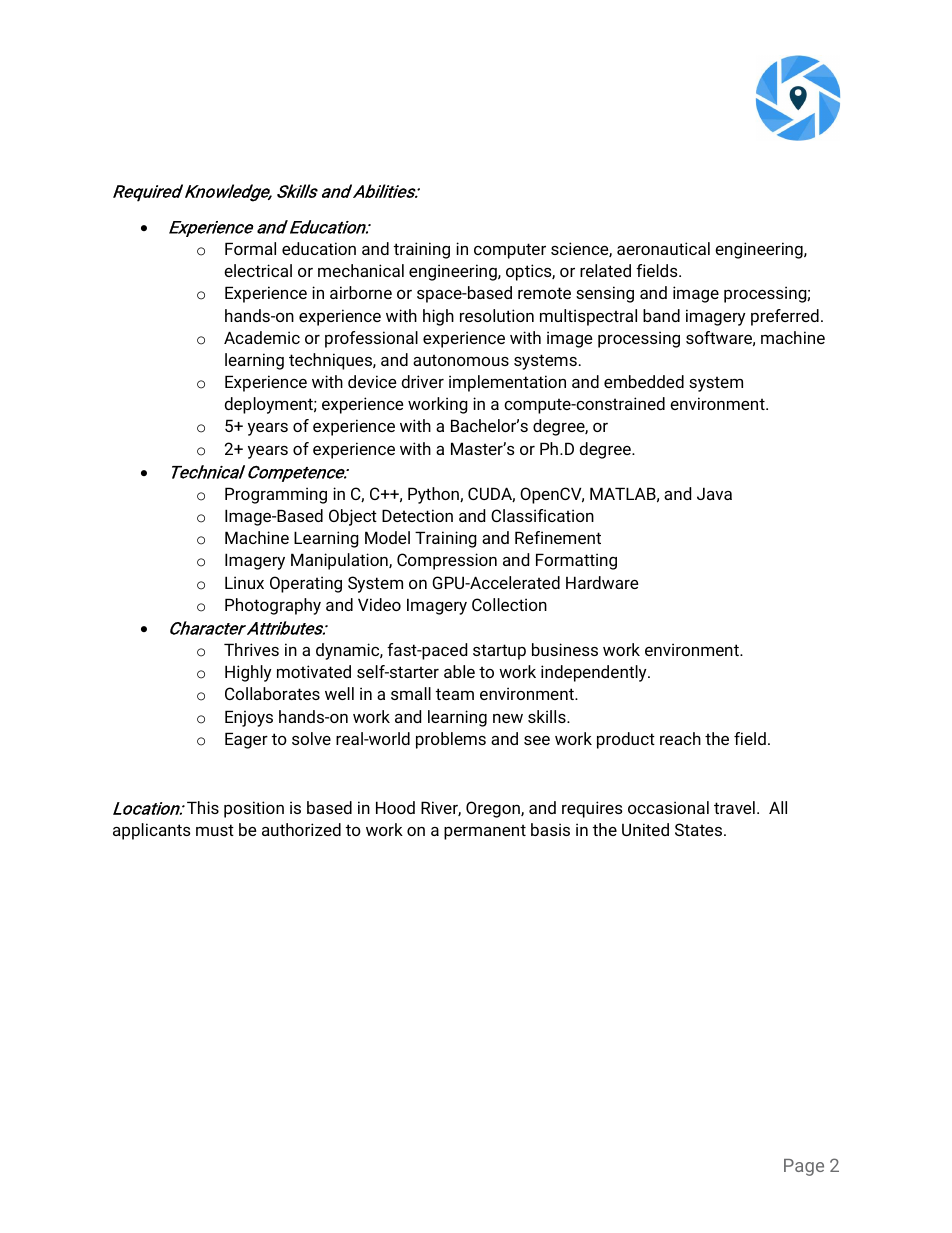 This image has height=1233, width=952. Describe the element at coordinates (434, 495) in the image. I see `Python` at that location.
